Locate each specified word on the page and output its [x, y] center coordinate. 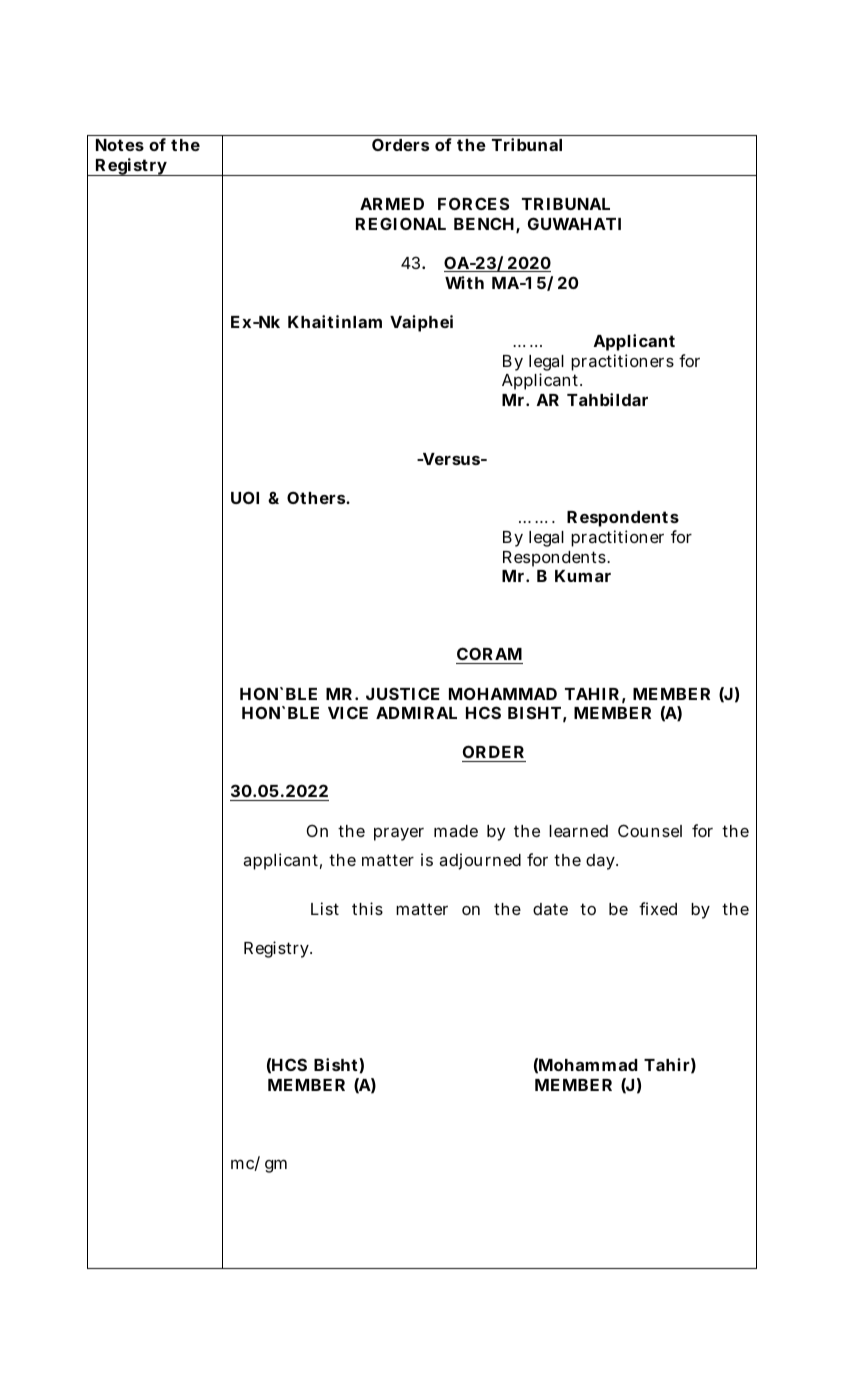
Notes [120, 145]
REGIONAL [401, 223]
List [325, 908]
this [367, 908]
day [600, 862]
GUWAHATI [574, 223]
